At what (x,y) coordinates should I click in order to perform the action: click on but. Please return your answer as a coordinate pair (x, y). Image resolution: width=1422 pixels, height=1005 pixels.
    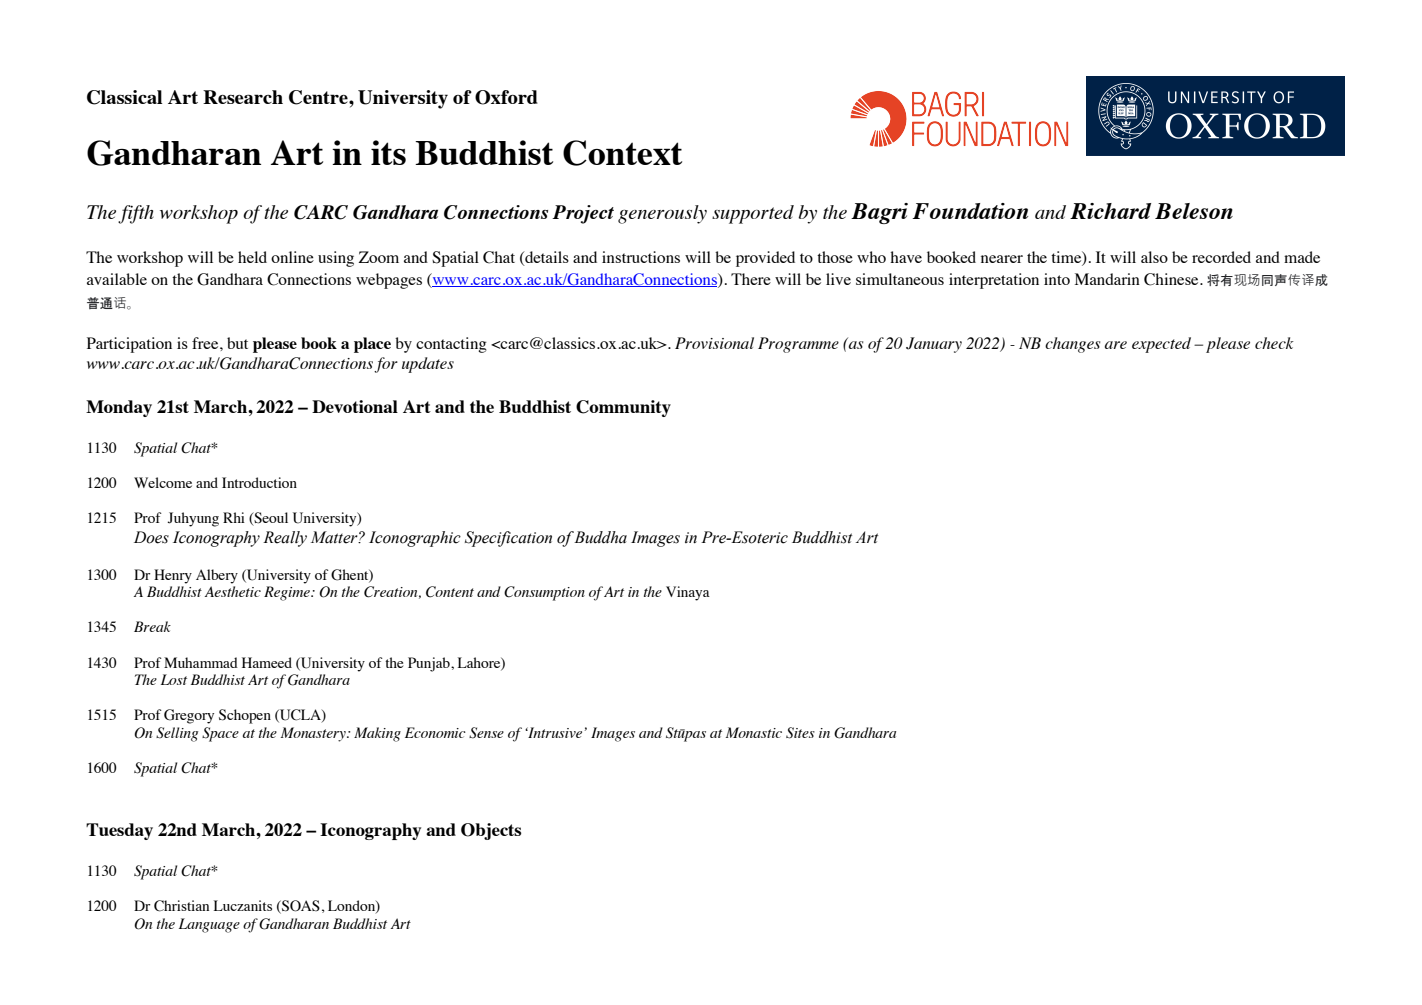
    Looking at the image, I should click on (237, 343).
